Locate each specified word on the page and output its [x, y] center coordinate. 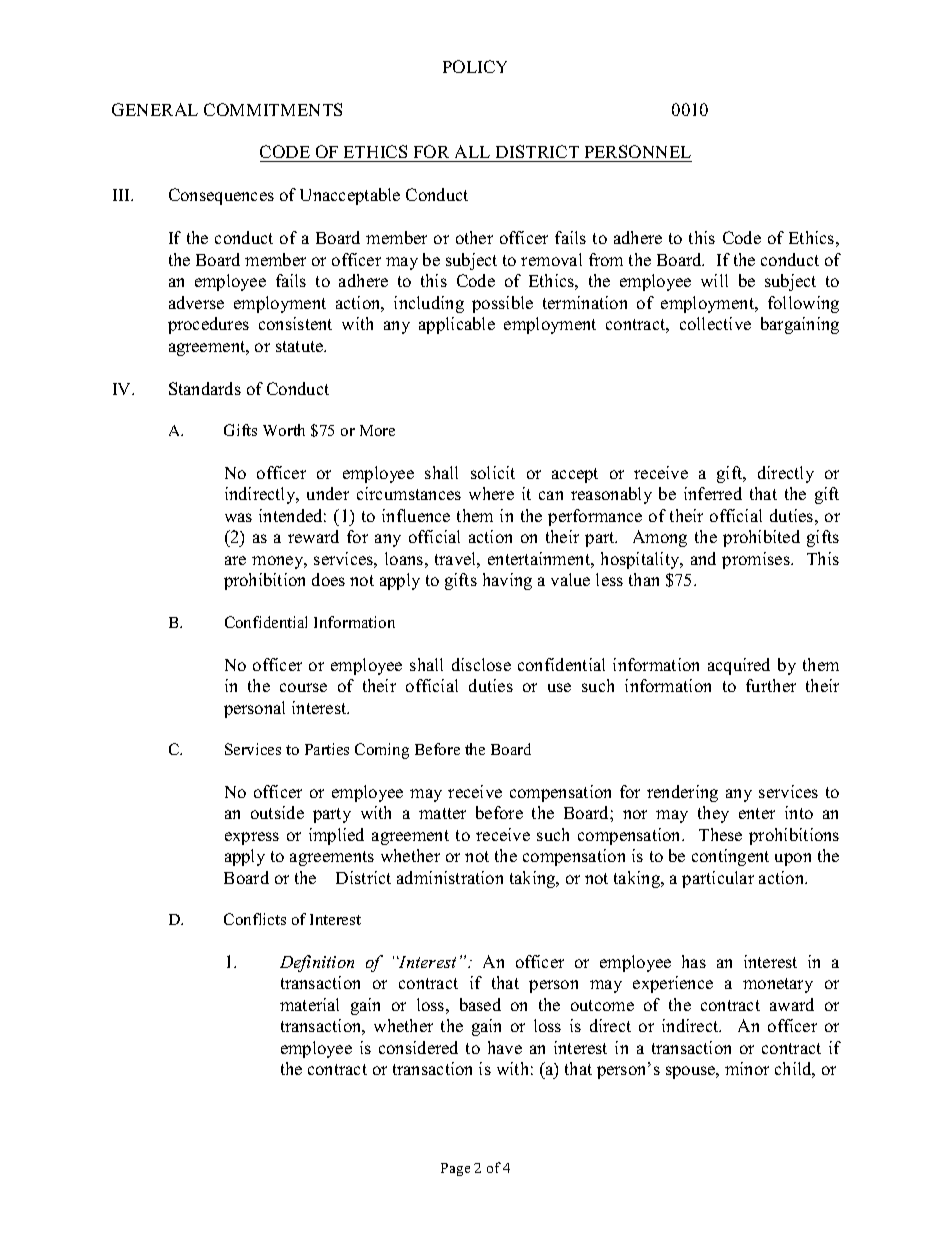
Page [455, 1169]
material [309, 1004]
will [714, 280]
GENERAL [155, 109]
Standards [205, 388]
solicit [493, 472]
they [713, 814]
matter [442, 813]
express [252, 838]
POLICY [475, 66]
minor [747, 1068]
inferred [713, 493]
